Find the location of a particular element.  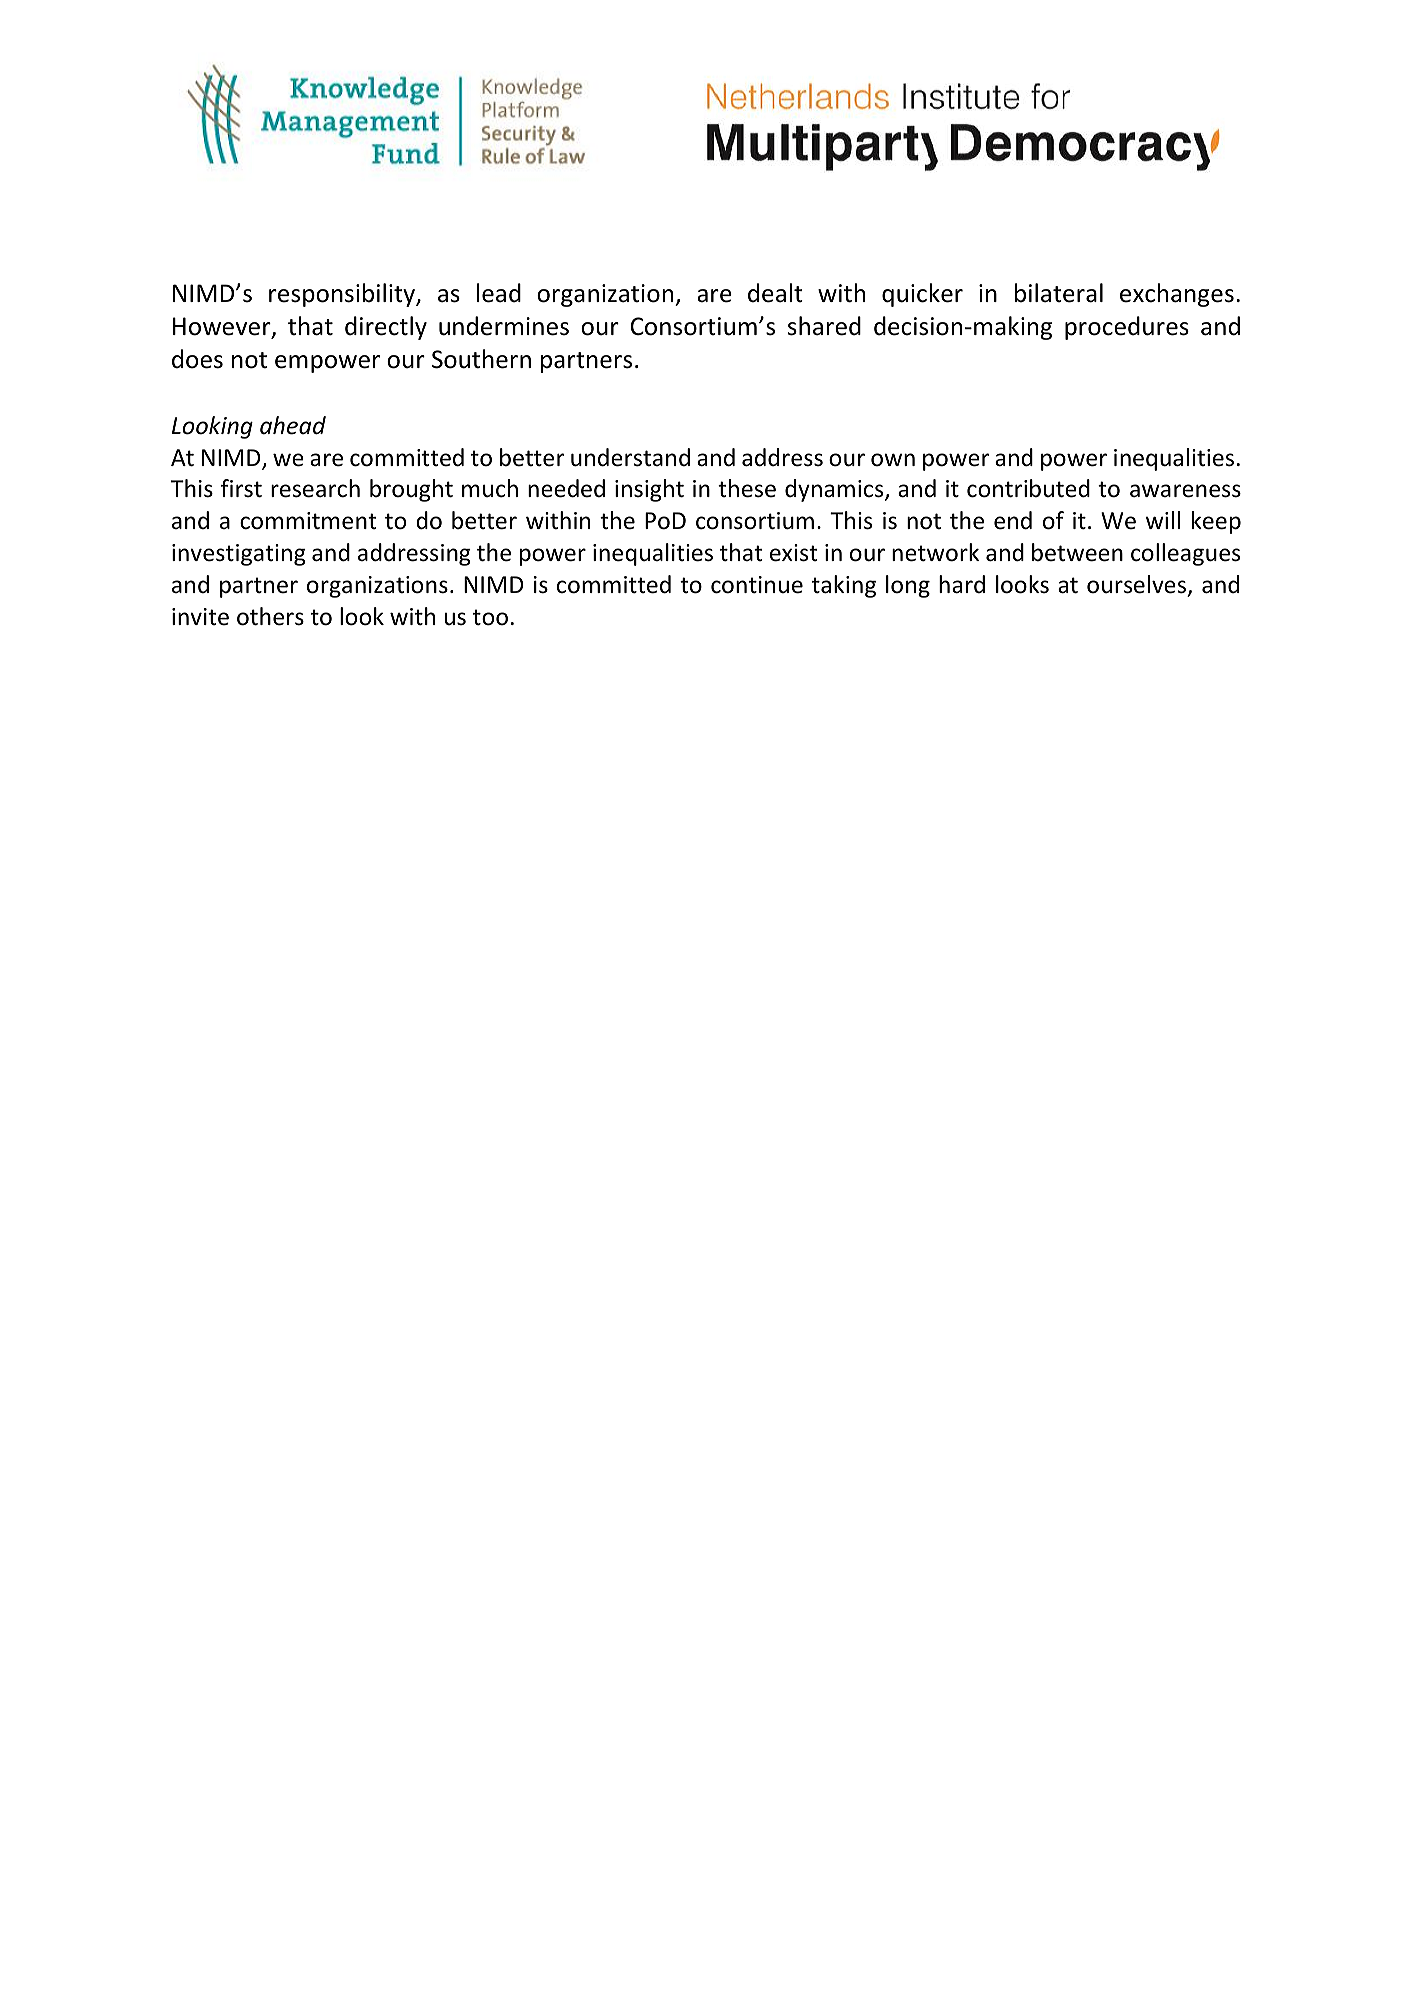

dealt is located at coordinates (775, 293).
